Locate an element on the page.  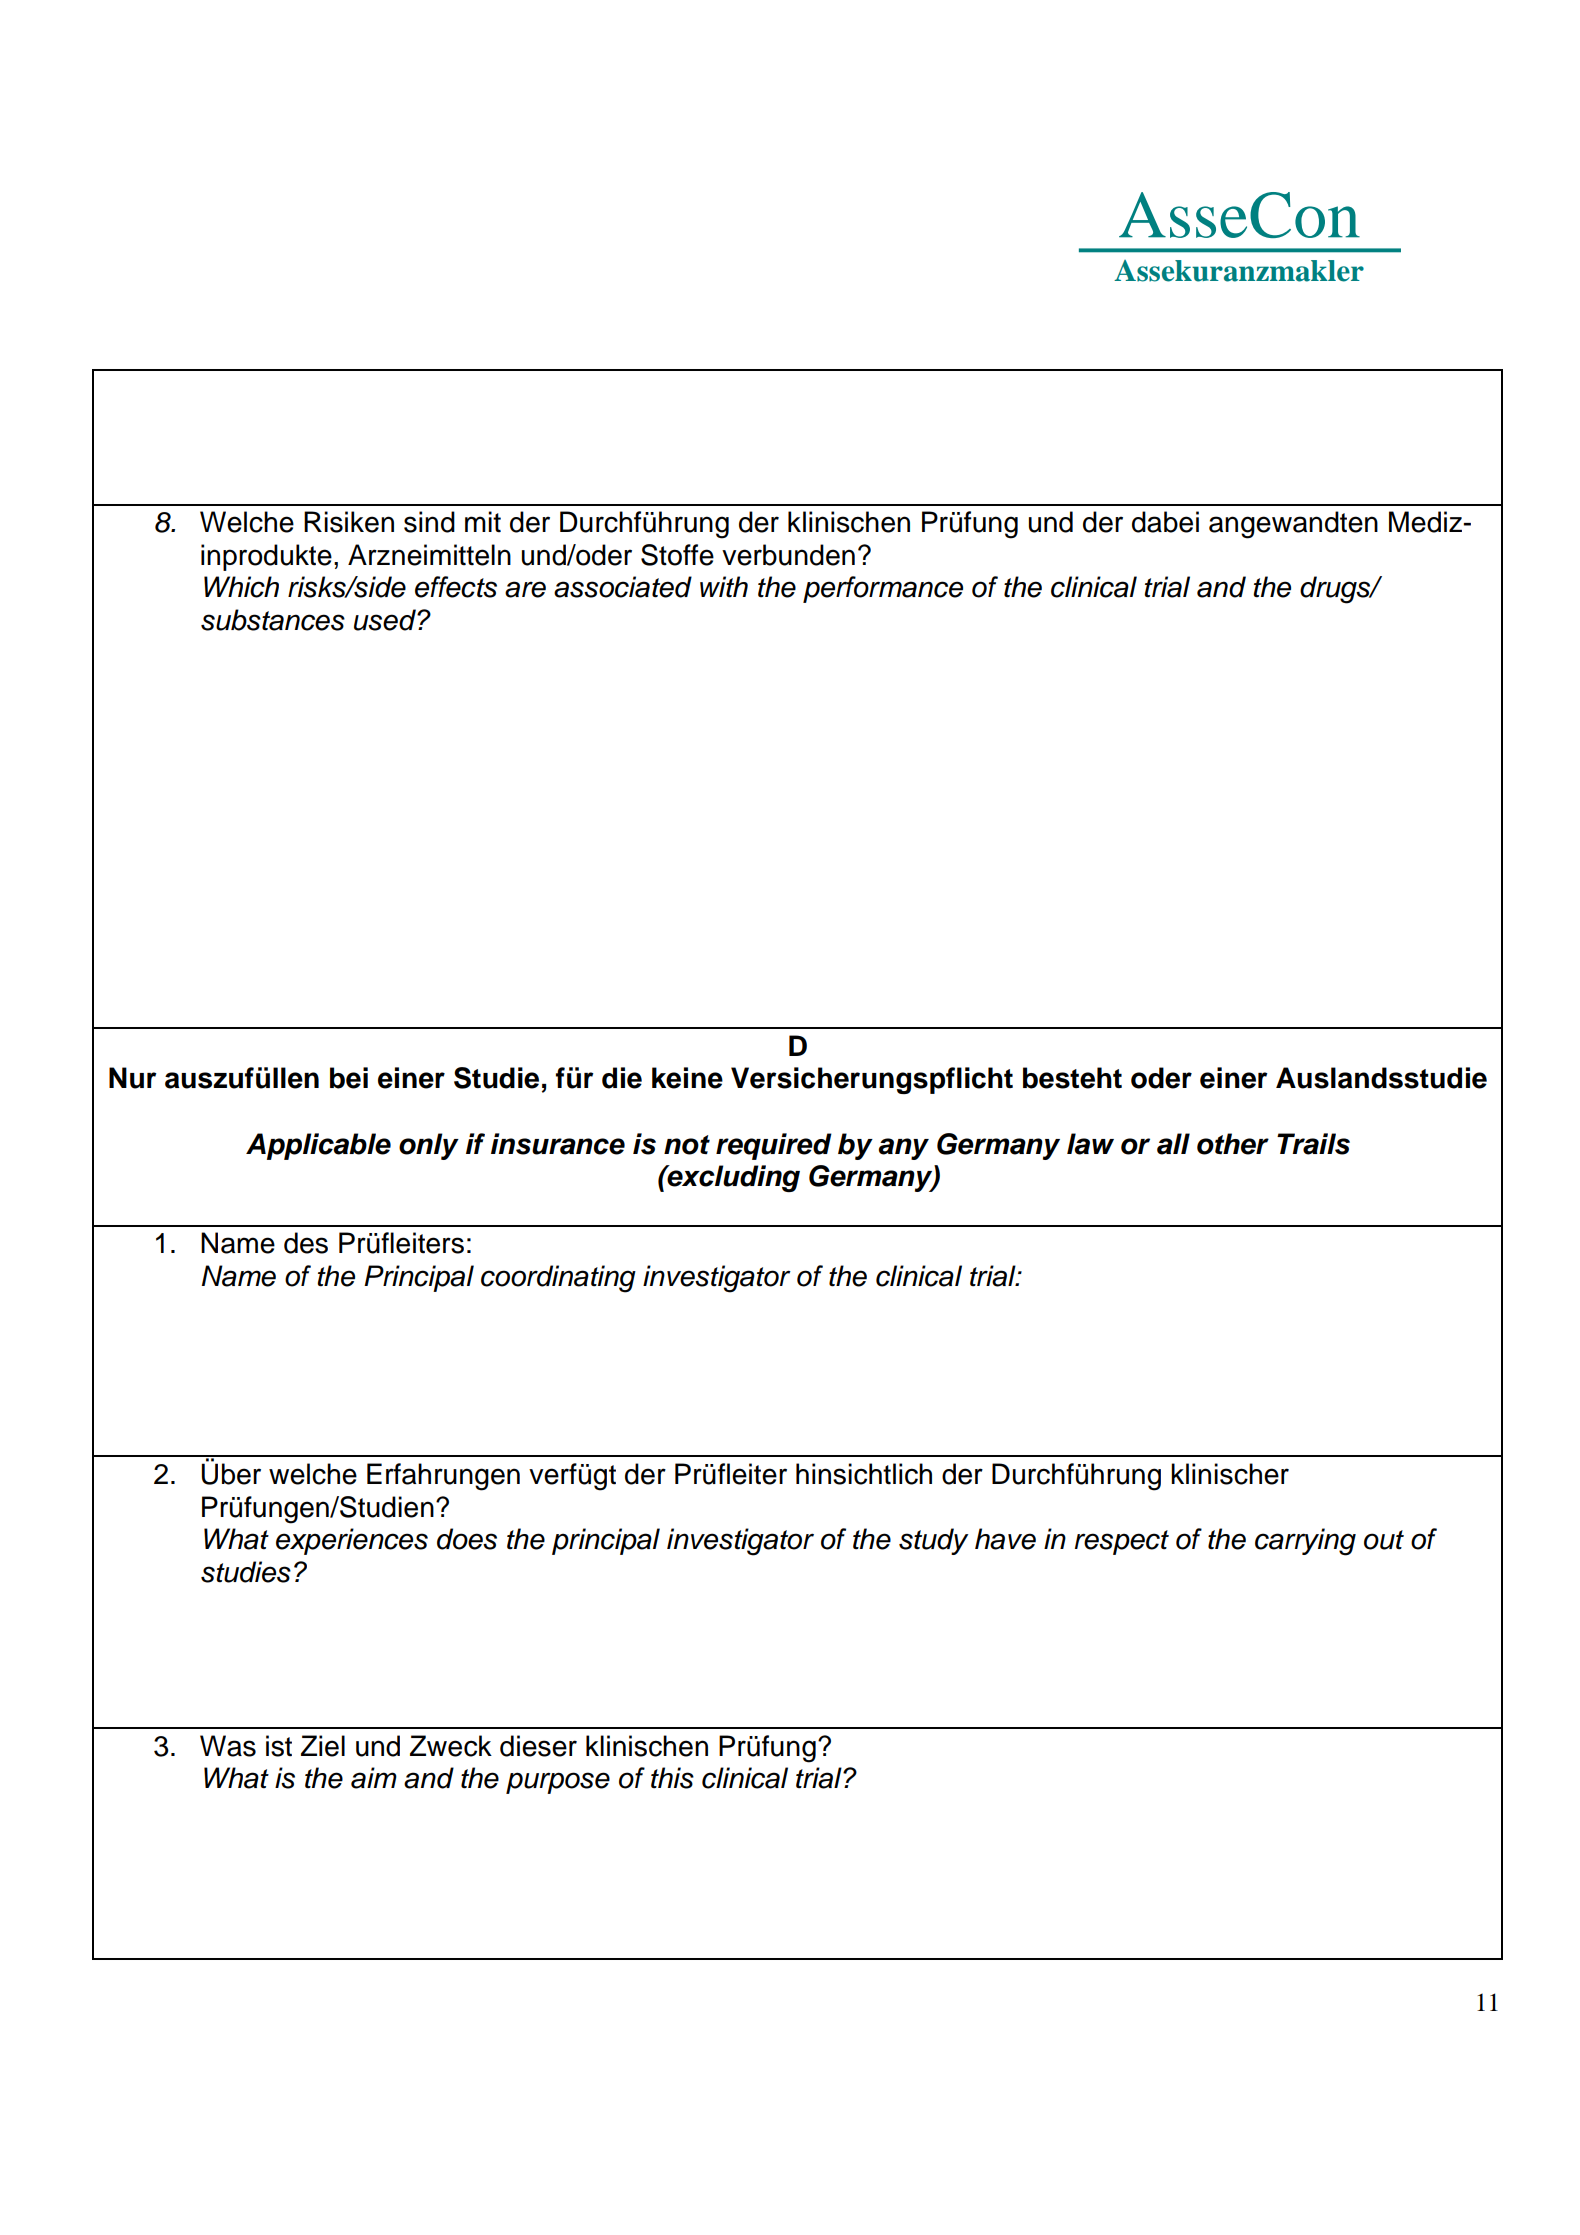
carrying is located at coordinates (1305, 1542).
